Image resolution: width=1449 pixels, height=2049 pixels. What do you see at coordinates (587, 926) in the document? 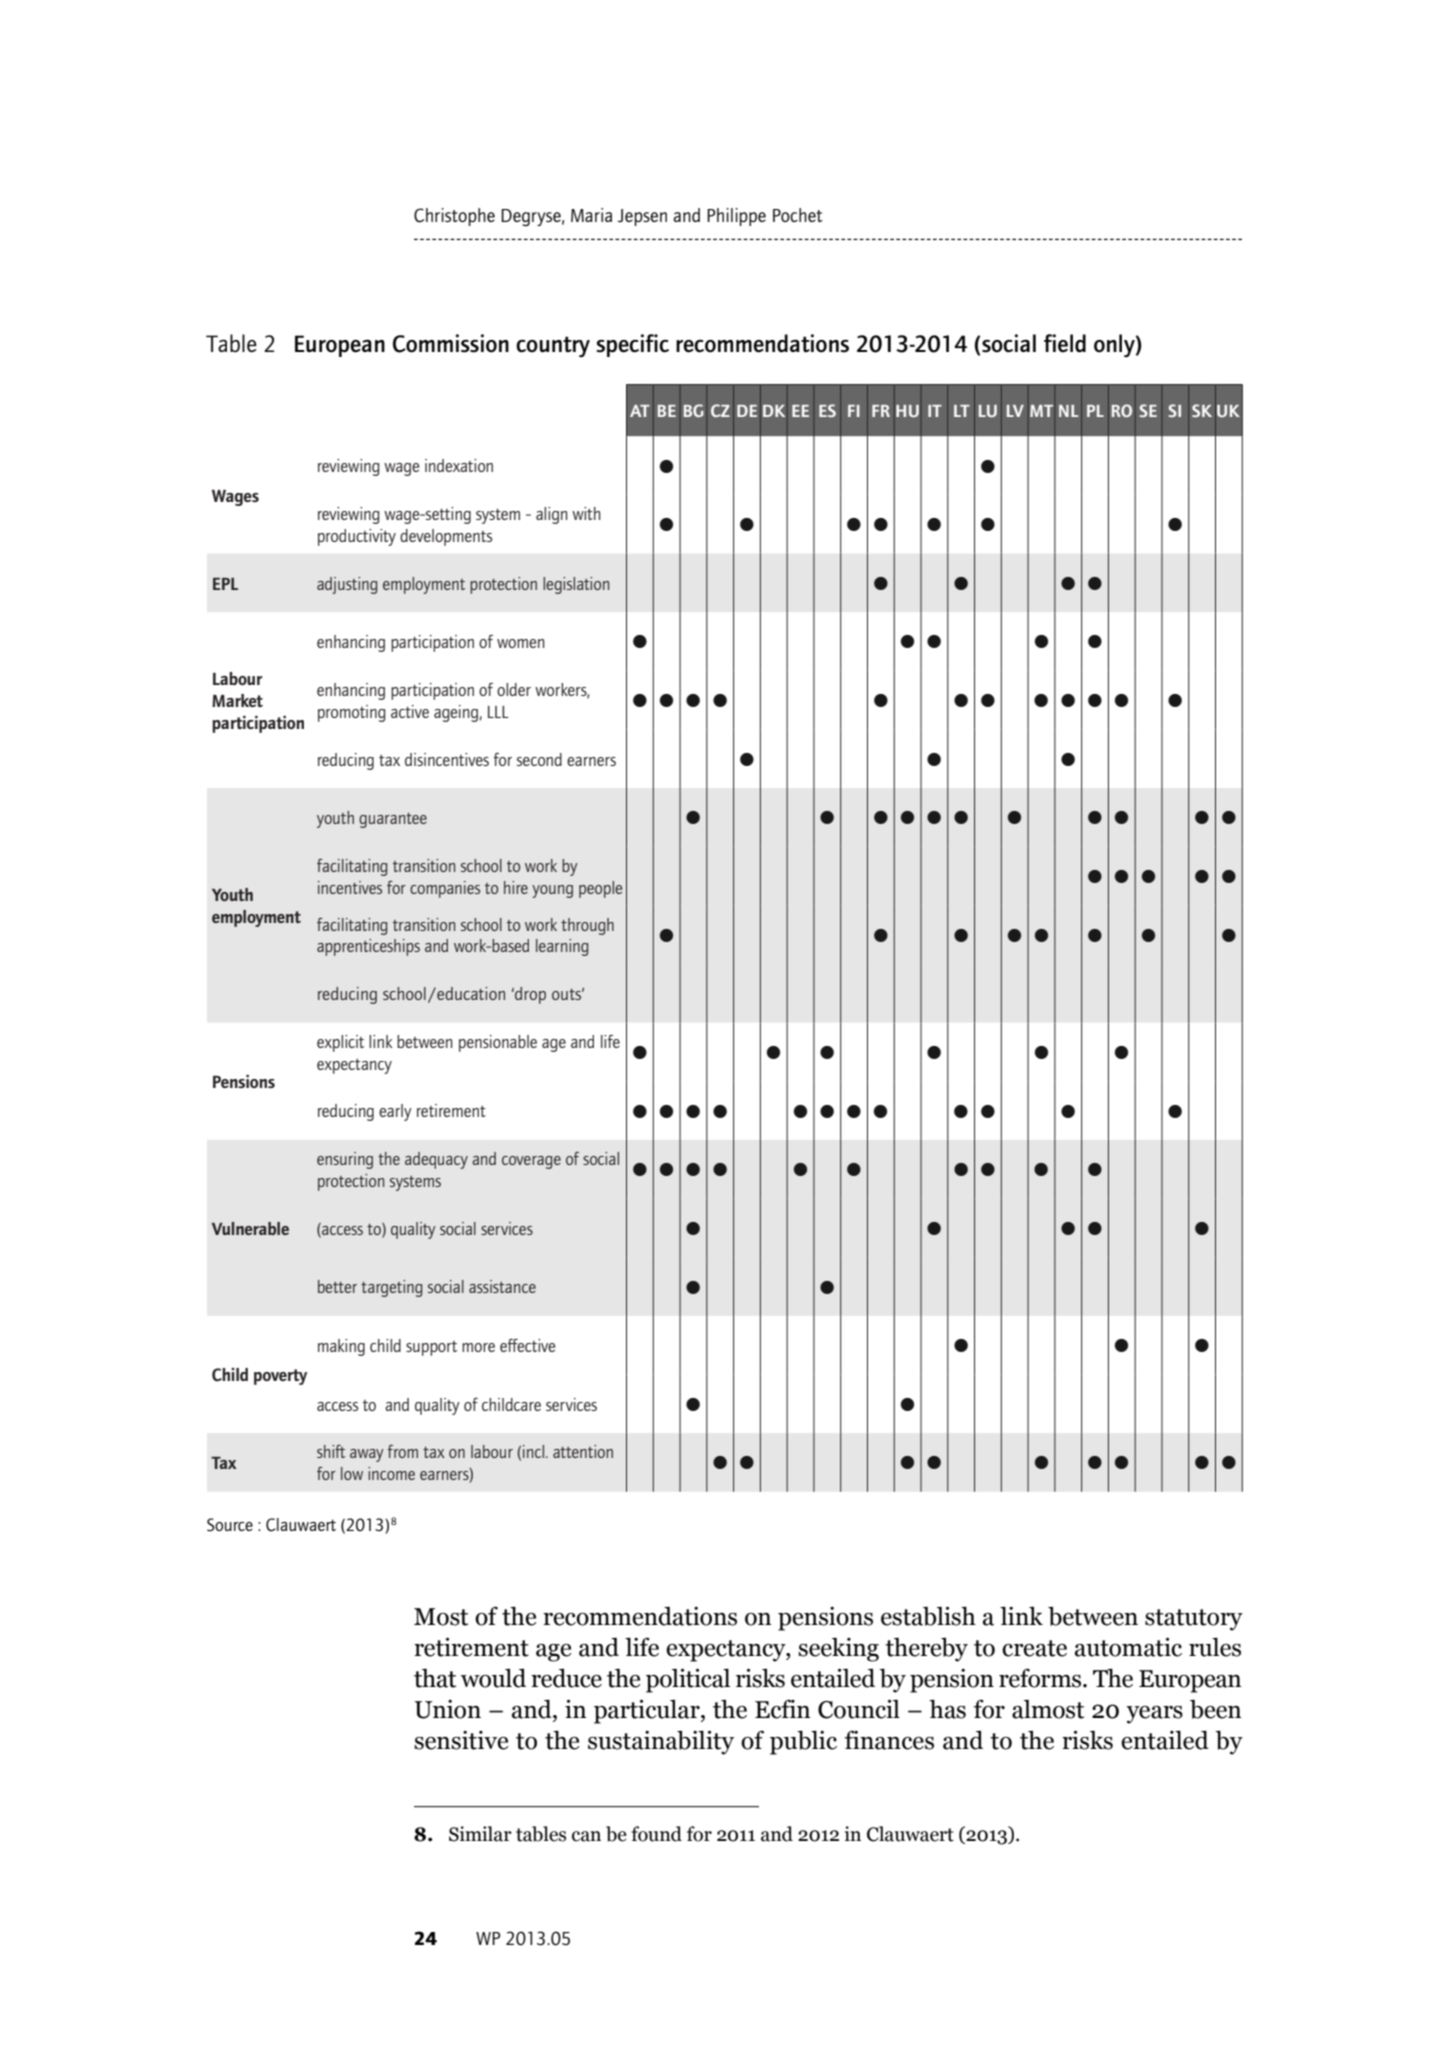
I see `through` at bounding box center [587, 926].
